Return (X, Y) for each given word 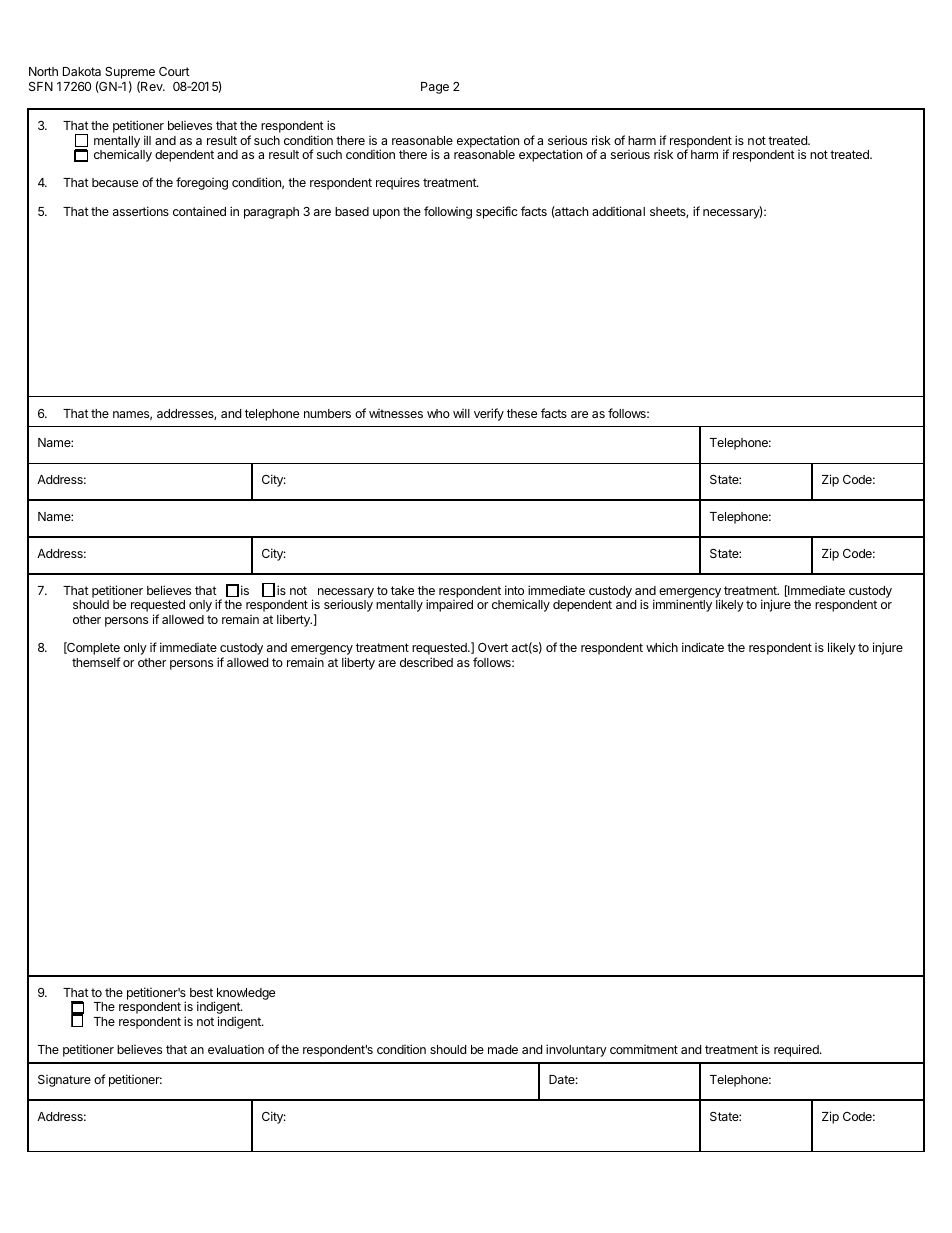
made (503, 1049)
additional (618, 211)
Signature (64, 1081)
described (426, 662)
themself (96, 662)
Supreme (130, 74)
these (522, 413)
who (438, 413)
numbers (327, 413)
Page (435, 88)
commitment (644, 1049)
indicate (703, 647)
